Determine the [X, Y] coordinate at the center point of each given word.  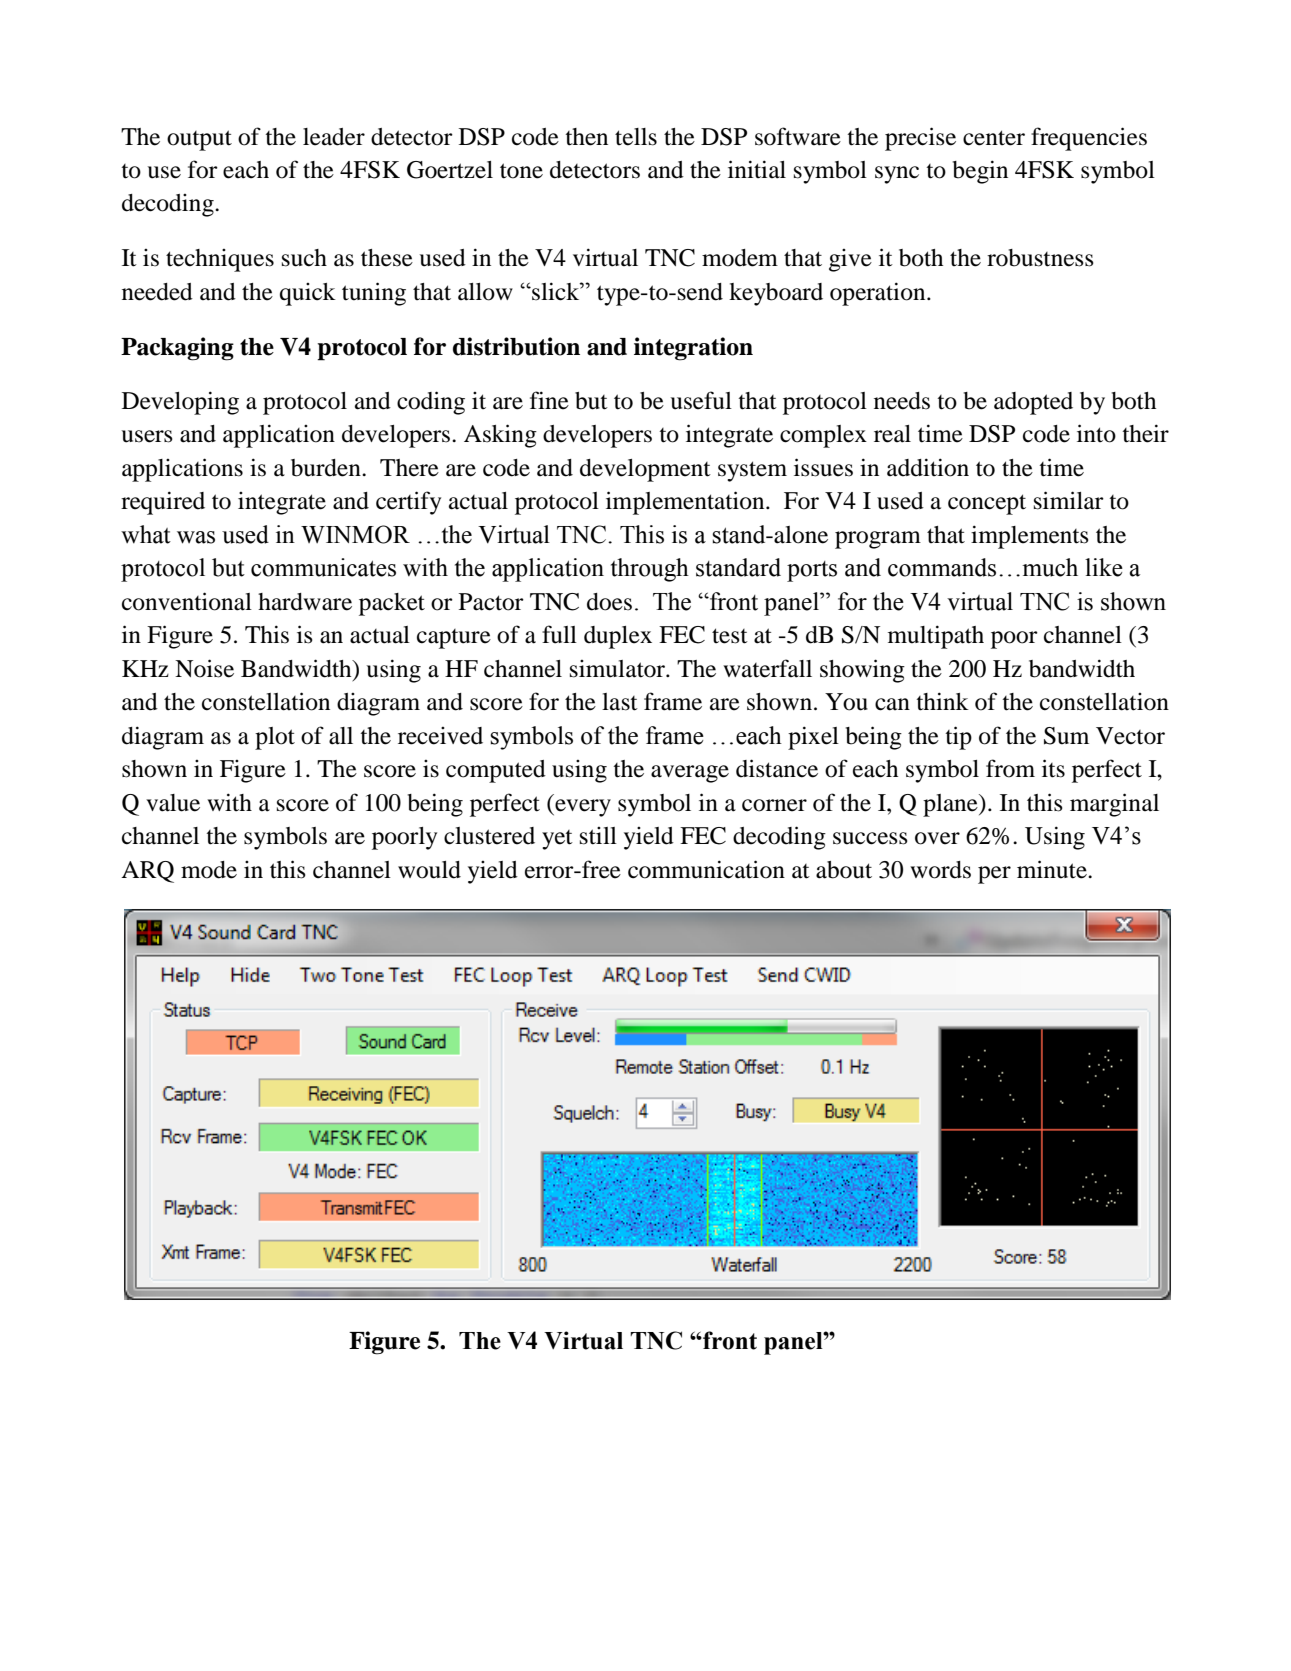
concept [987, 504]
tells [636, 137]
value [173, 803]
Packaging [177, 349]
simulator [618, 669]
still [598, 836]
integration [693, 349]
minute [1053, 869]
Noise [204, 668]
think [942, 701]
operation [879, 294]
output [199, 140]
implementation [686, 503]
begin [980, 172]
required [163, 503]
